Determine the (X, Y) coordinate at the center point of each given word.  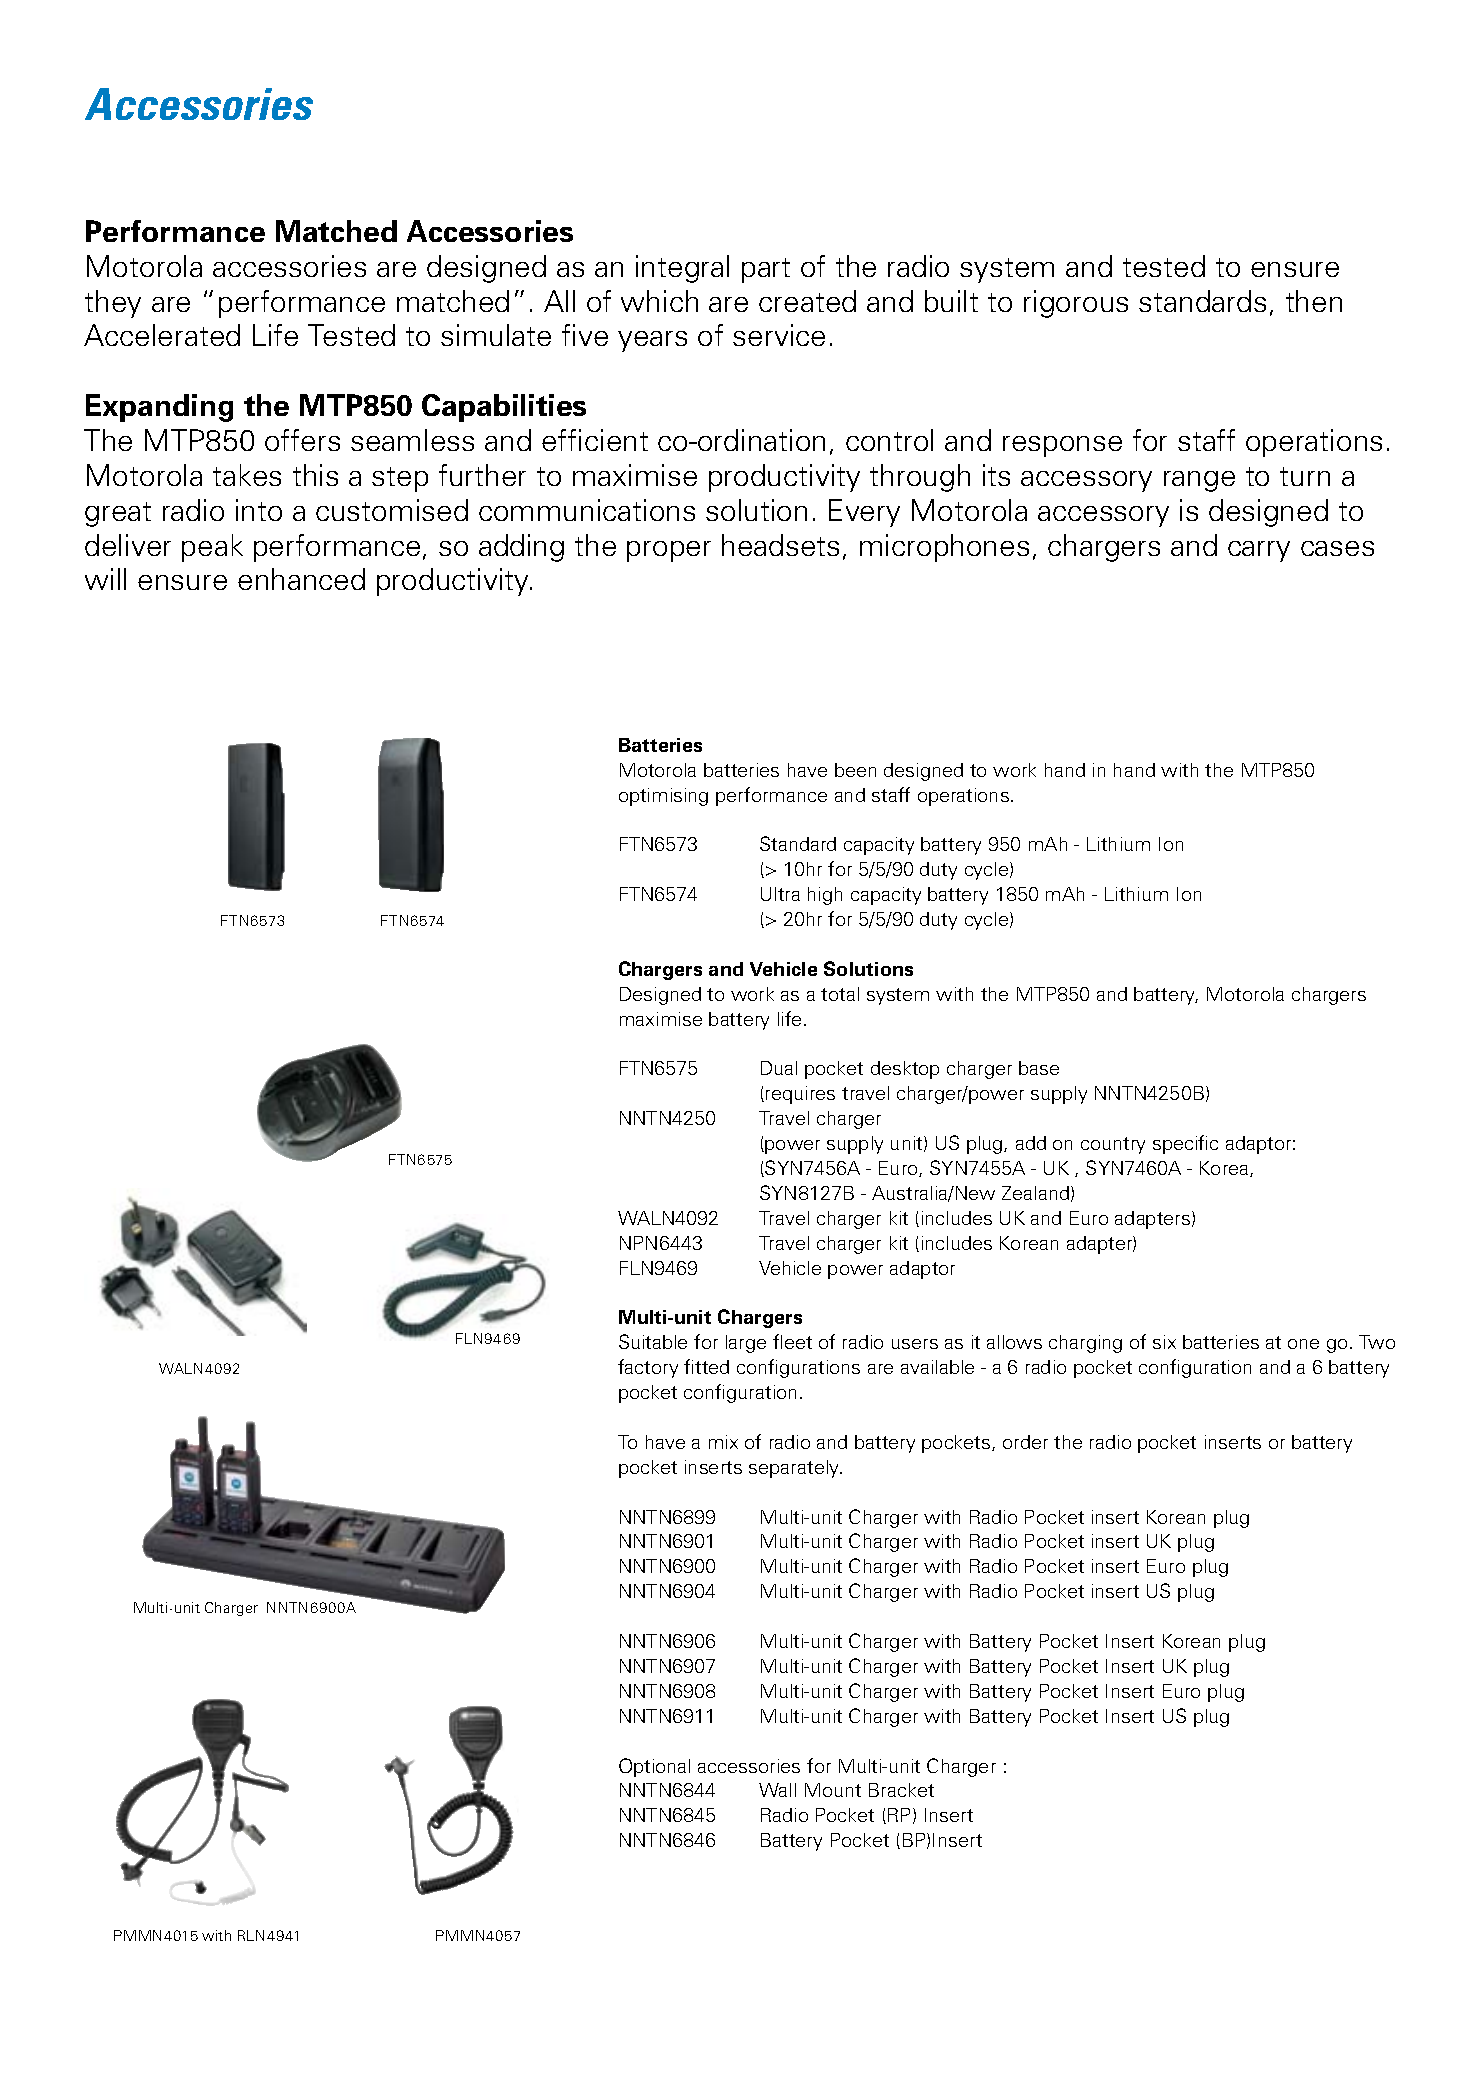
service (779, 335)
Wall (777, 1790)
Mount (833, 1790)
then (1314, 301)
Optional (654, 1767)
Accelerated (162, 335)
